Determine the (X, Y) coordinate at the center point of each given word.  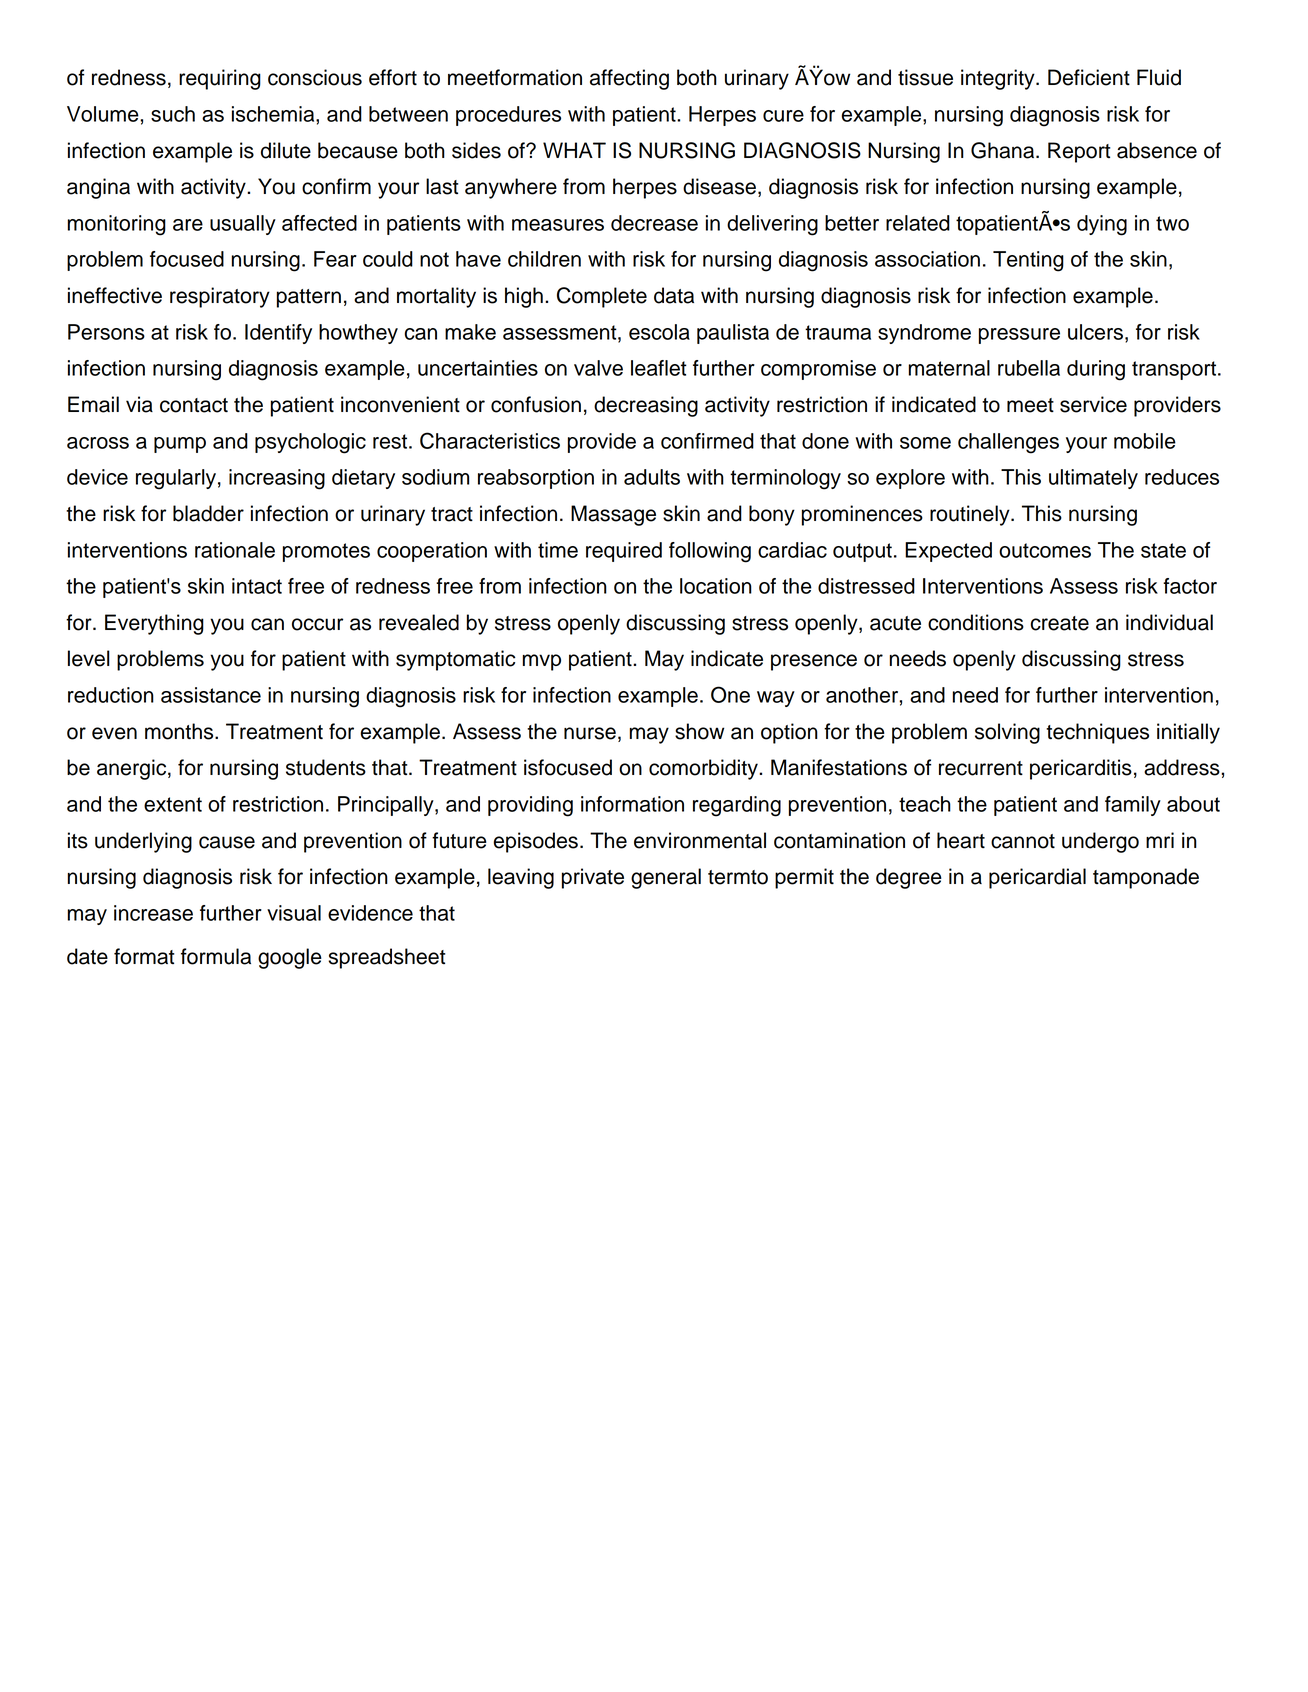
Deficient (1089, 77)
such (173, 114)
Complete (602, 297)
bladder (208, 513)
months (180, 731)
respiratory (220, 297)
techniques (1097, 733)
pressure (1019, 336)
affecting (629, 79)
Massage (613, 515)
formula (216, 956)
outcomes (1045, 550)
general (666, 878)
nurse (590, 733)
